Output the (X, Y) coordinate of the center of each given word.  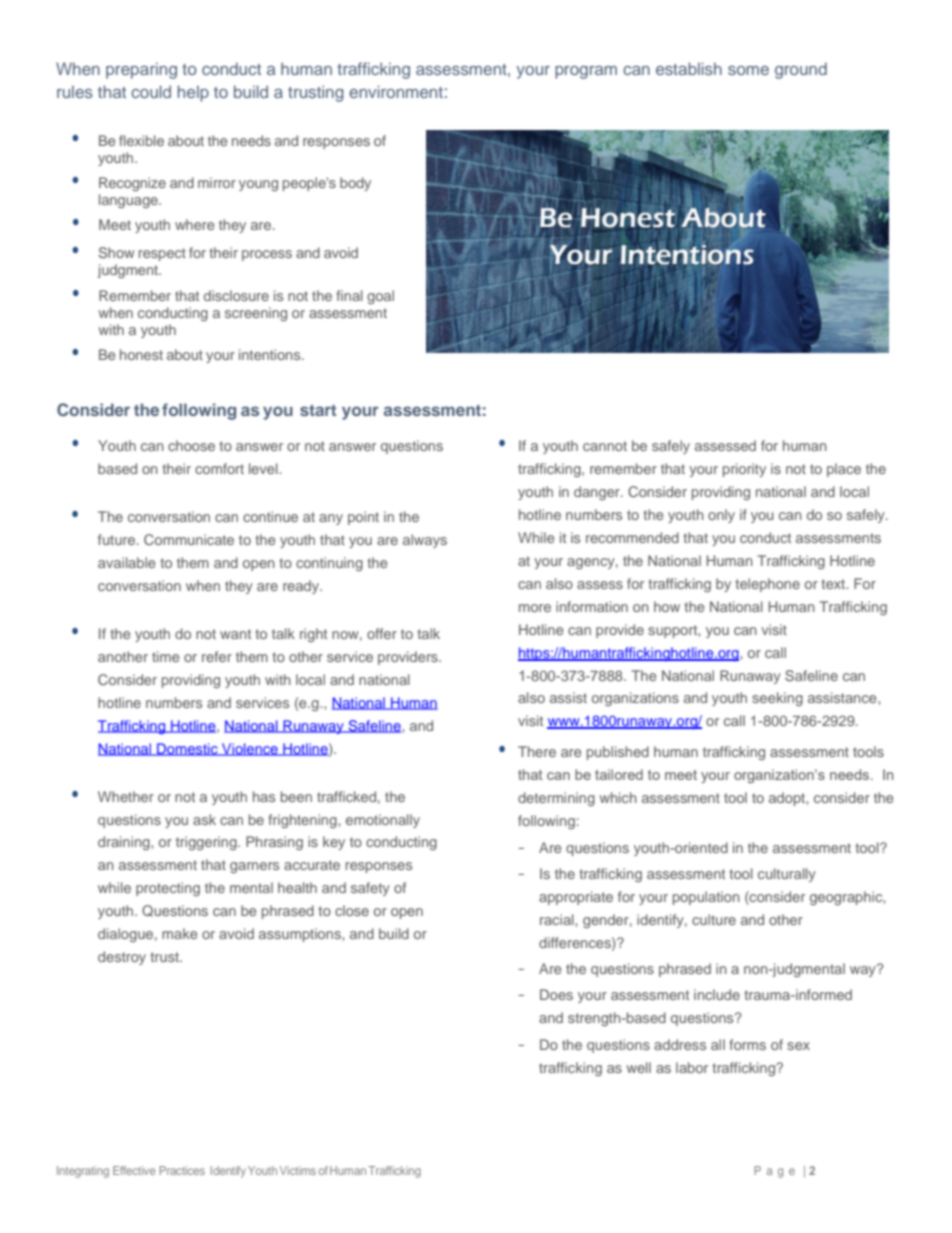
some (748, 70)
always (425, 541)
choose (191, 445)
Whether (126, 796)
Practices (182, 1170)
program (586, 72)
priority (744, 470)
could (151, 91)
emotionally (383, 821)
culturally (787, 875)
